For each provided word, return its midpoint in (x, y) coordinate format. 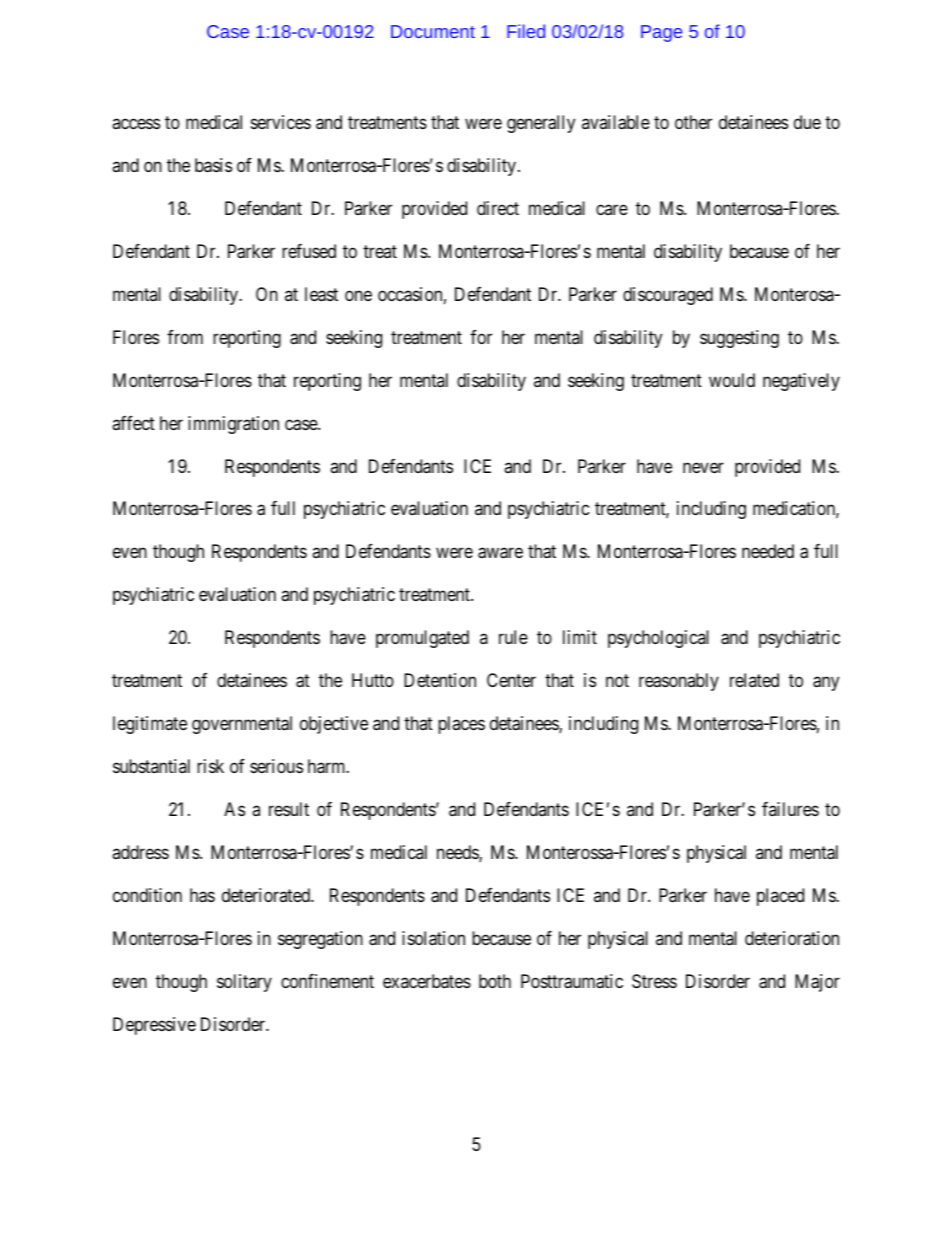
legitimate (150, 725)
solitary (244, 983)
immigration (233, 425)
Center (511, 680)
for (481, 337)
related (754, 680)
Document (433, 31)
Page (661, 33)
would (732, 380)
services (281, 122)
